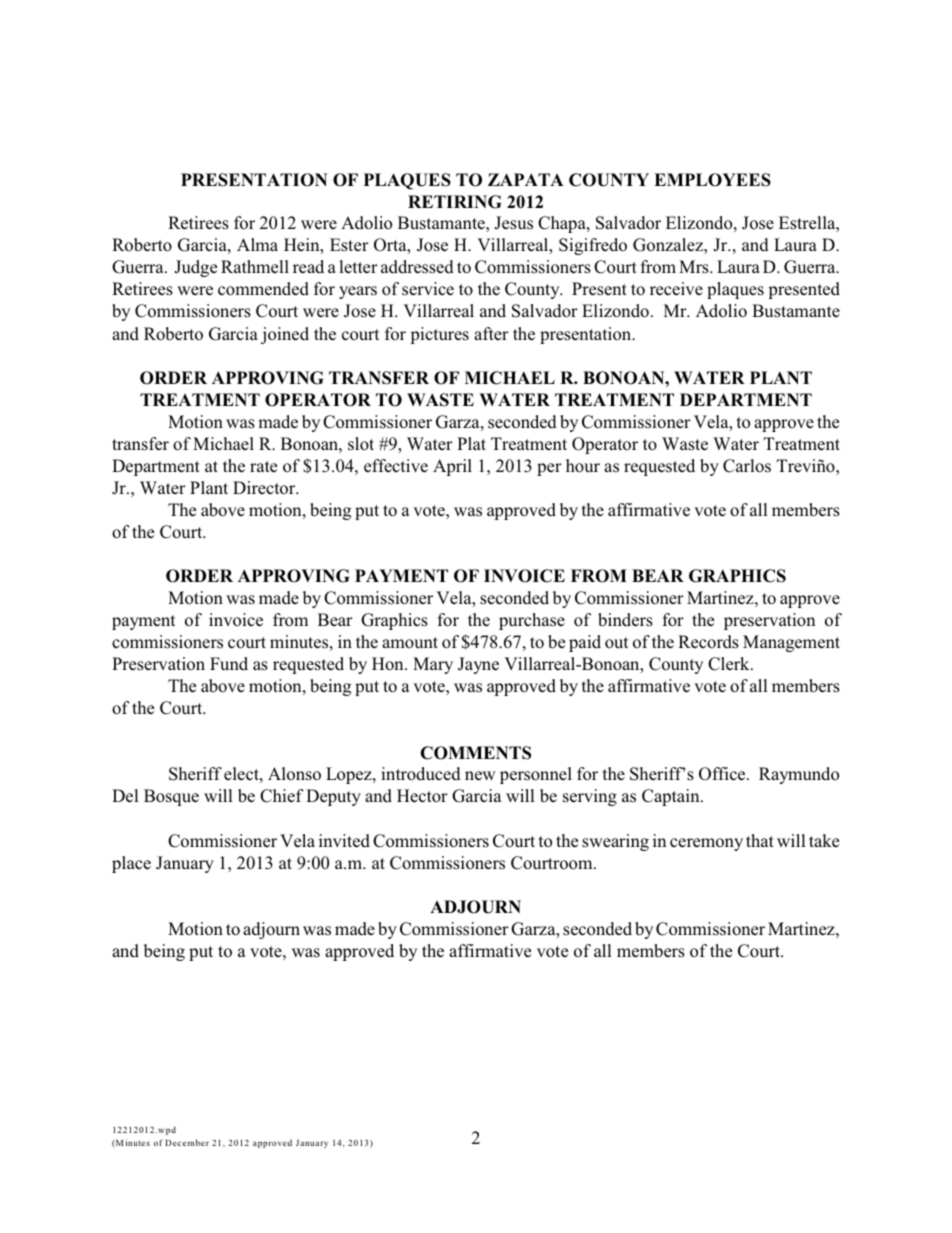  Describe the element at coordinates (454, 202) in the screenshot. I see `RETIRING` at that location.
